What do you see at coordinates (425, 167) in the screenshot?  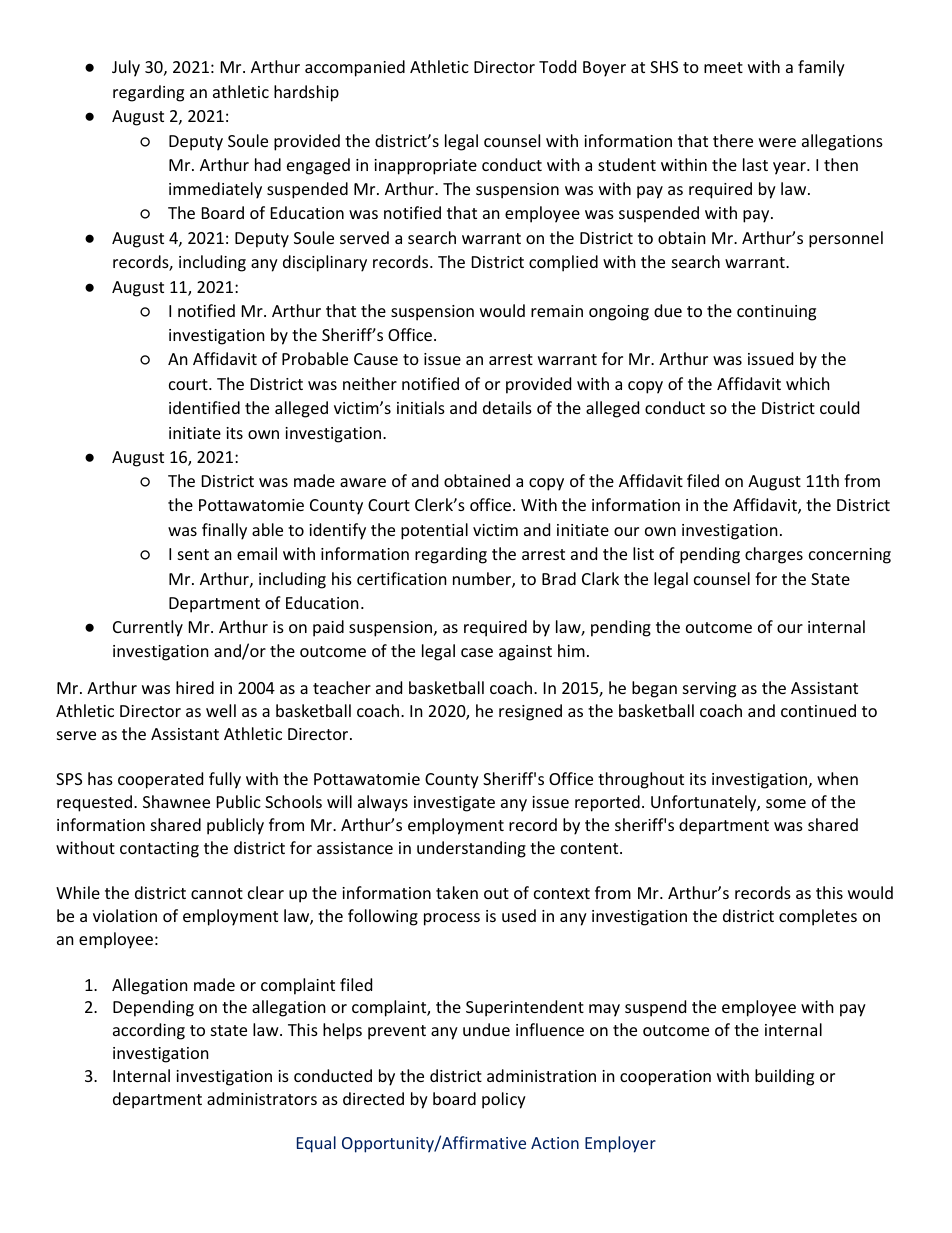 I see `inappropriate` at bounding box center [425, 167].
